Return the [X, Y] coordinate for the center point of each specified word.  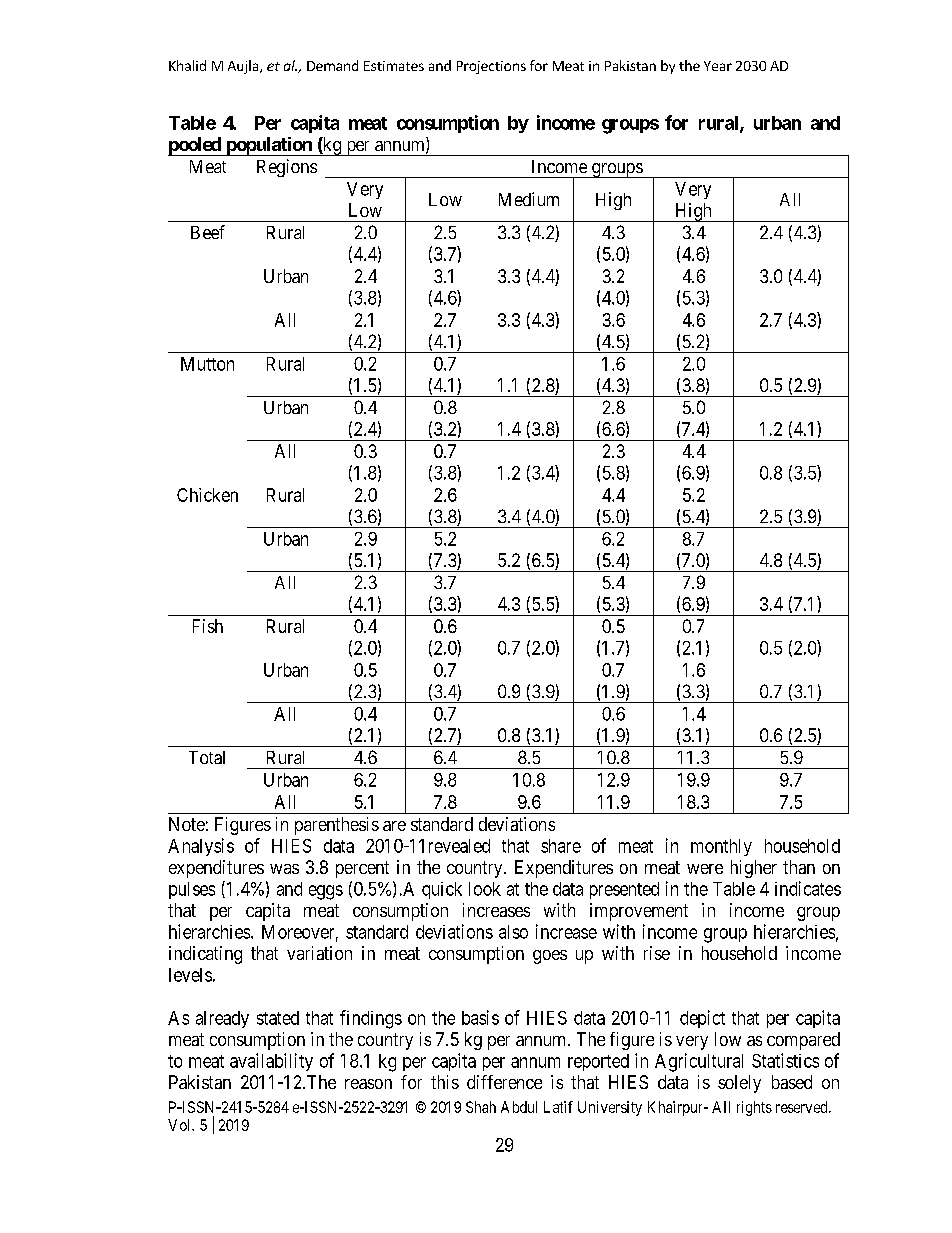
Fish [208, 626]
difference [504, 1082]
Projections [491, 67]
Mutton [207, 364]
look [485, 889]
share [561, 846]
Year [718, 66]
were [705, 869]
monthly [721, 847]
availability [271, 1062]
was [284, 869]
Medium [529, 199]
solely [739, 1084]
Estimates [394, 66]
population [269, 146]
